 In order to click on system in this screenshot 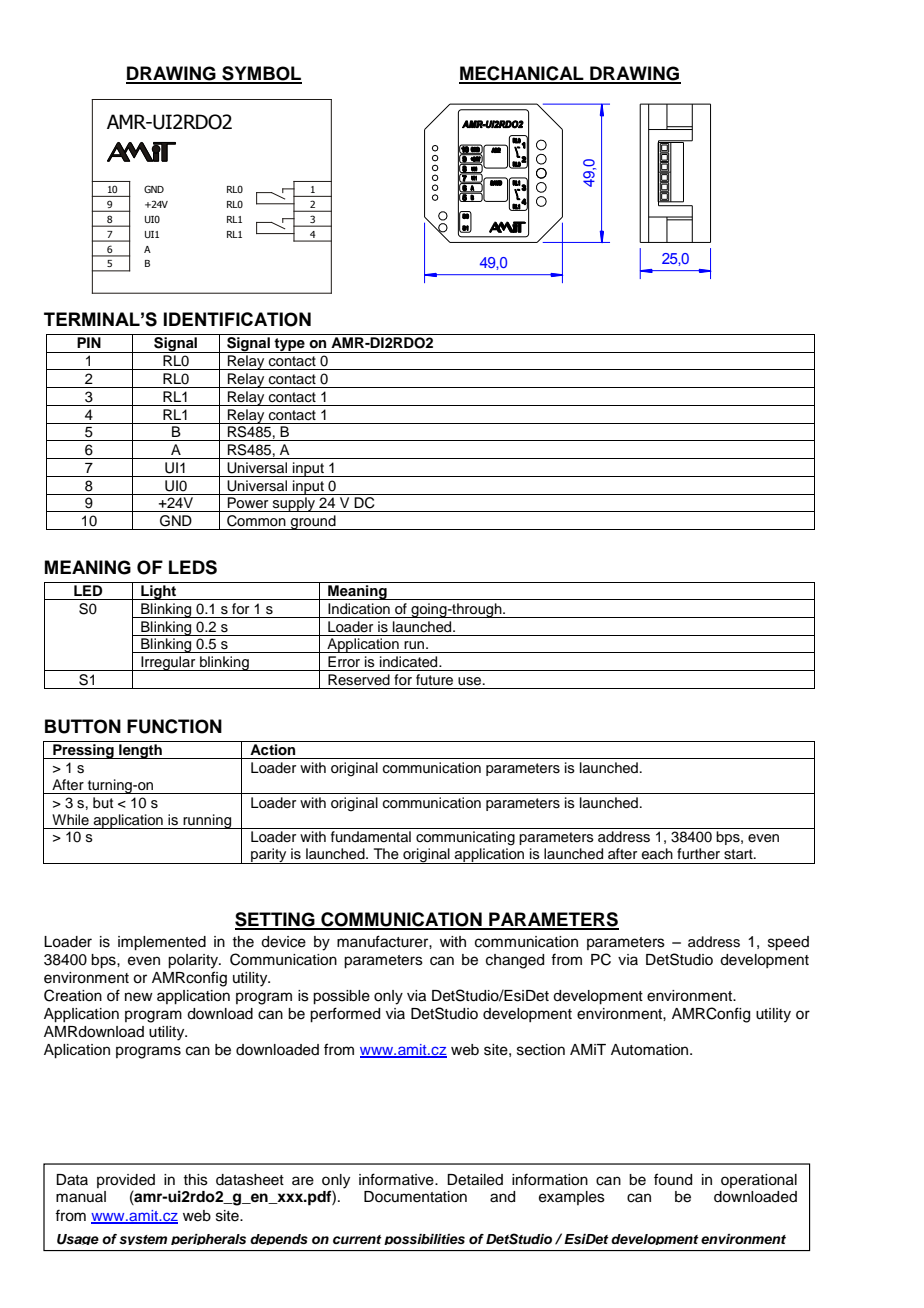, I will do `click(143, 1240)`.
